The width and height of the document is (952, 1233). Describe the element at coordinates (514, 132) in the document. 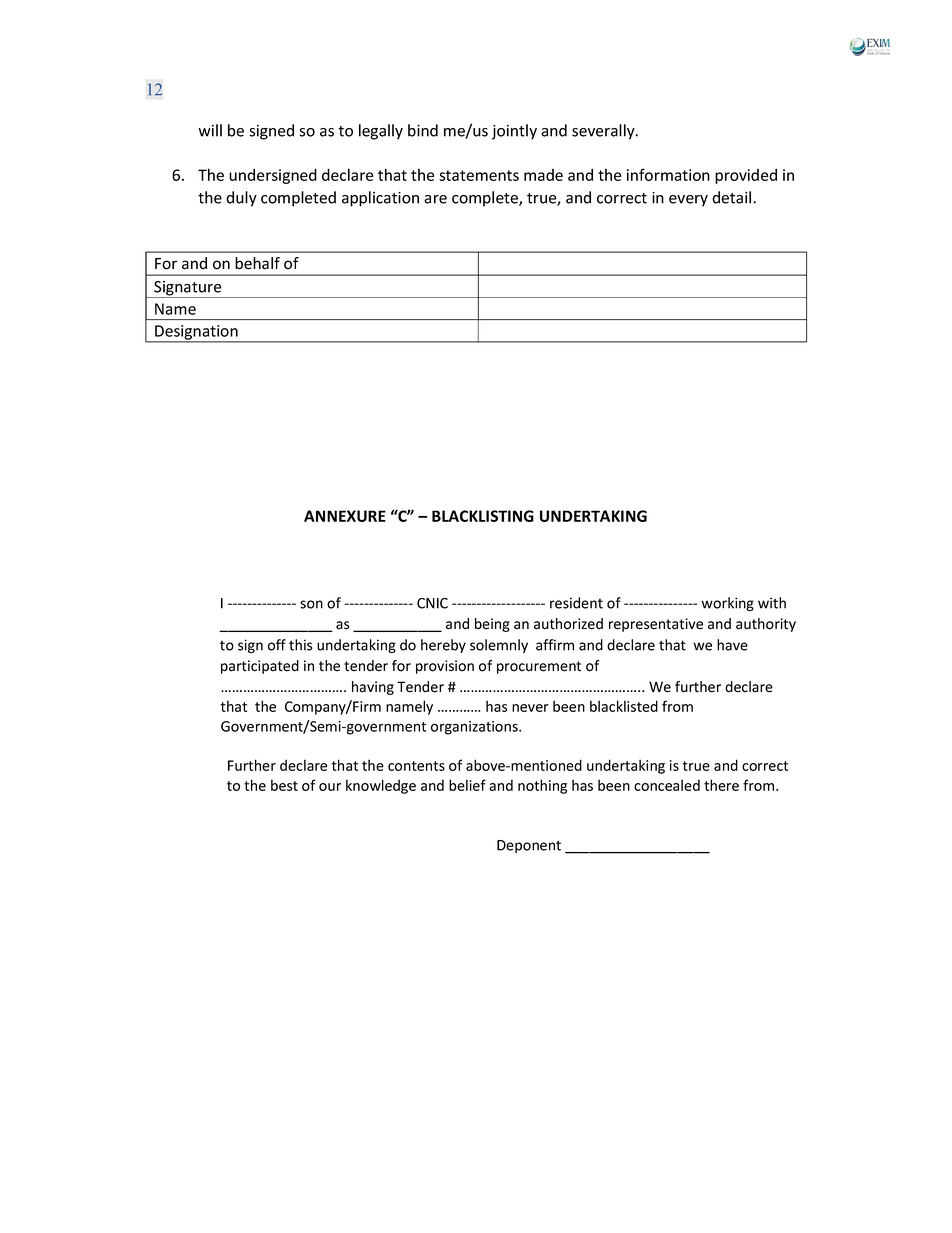

I see `jointly` at that location.
